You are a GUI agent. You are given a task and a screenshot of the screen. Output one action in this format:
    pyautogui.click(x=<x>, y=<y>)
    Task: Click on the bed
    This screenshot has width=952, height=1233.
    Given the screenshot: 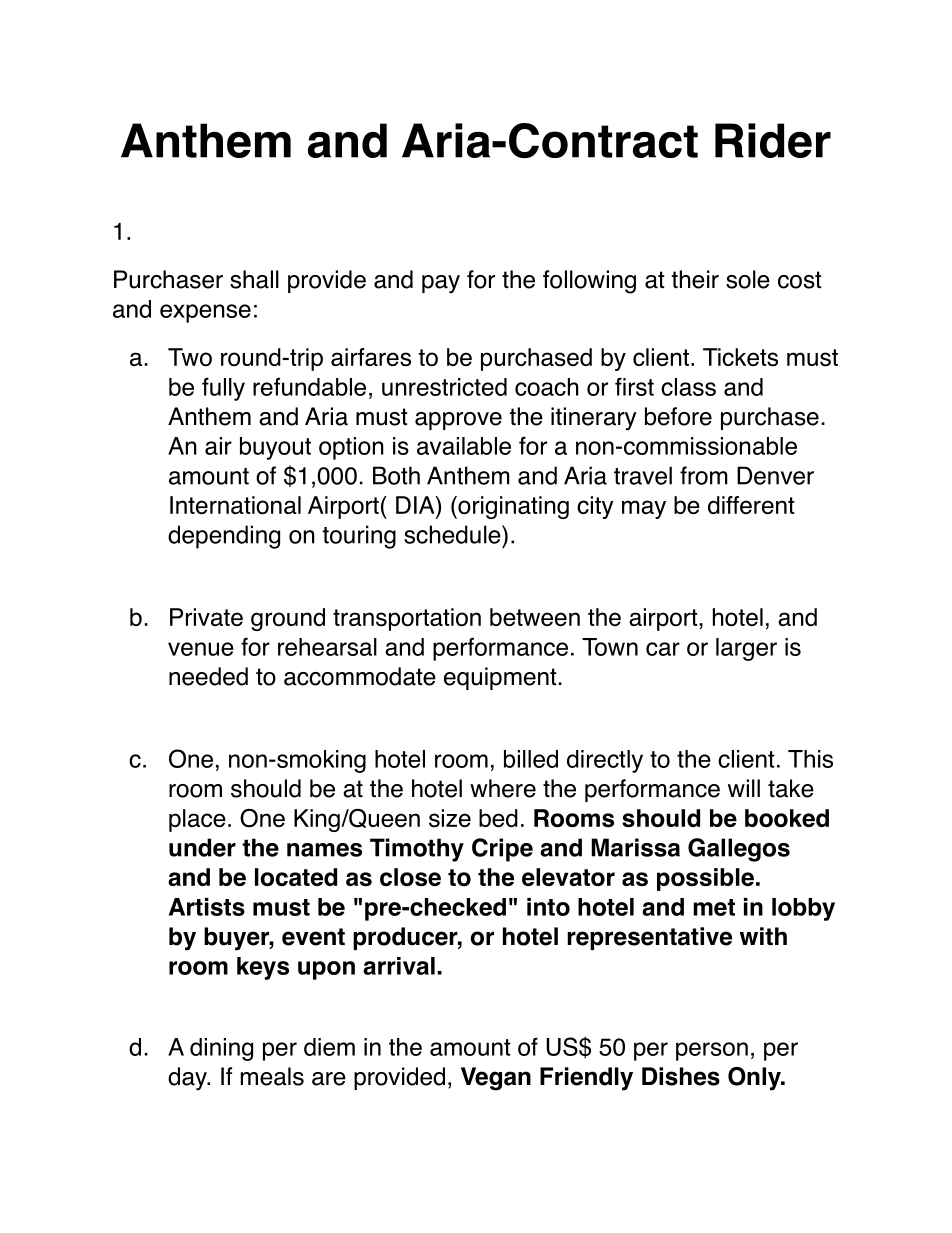 What is the action you would take?
    pyautogui.click(x=498, y=818)
